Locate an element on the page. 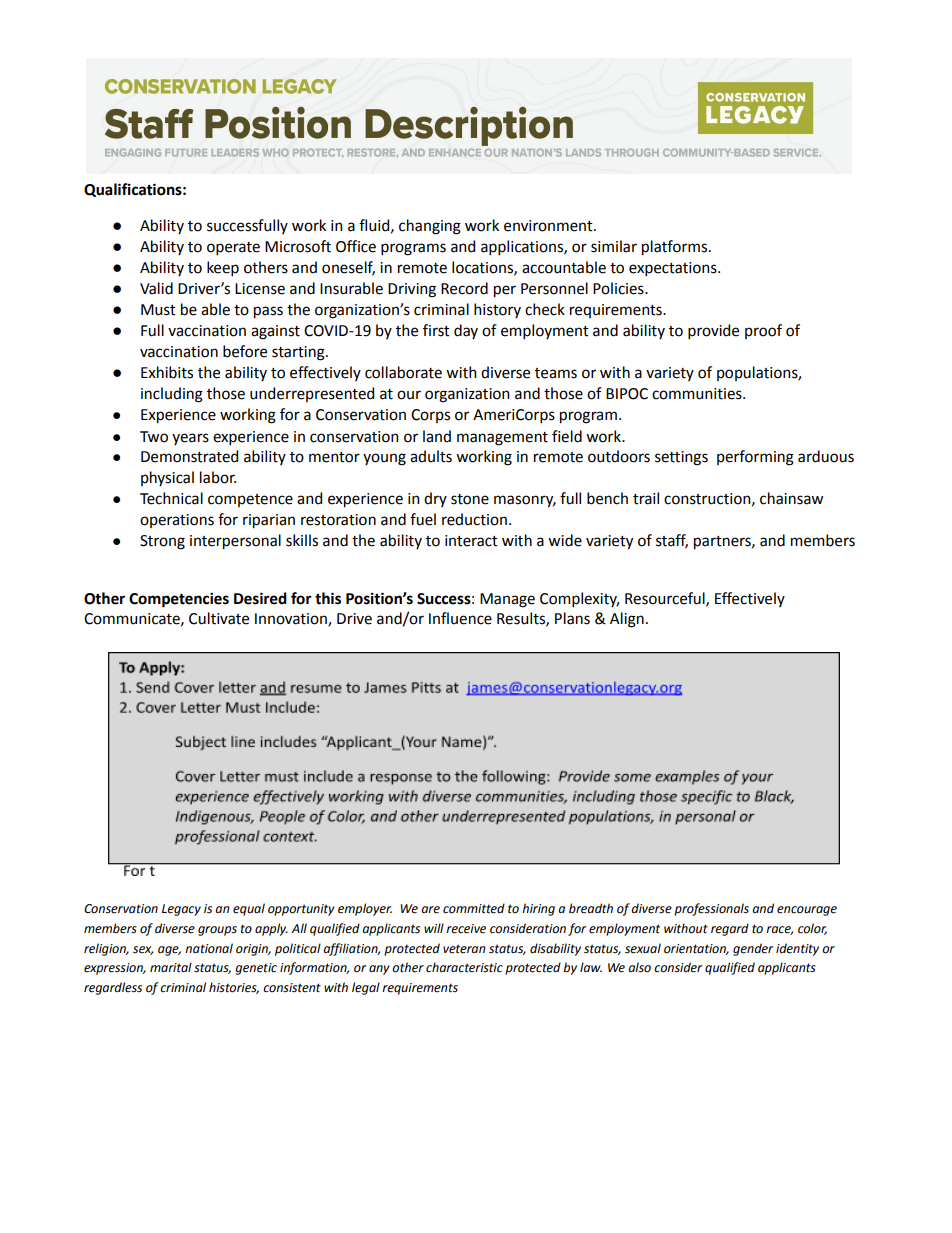  genetic is located at coordinates (256, 969).
